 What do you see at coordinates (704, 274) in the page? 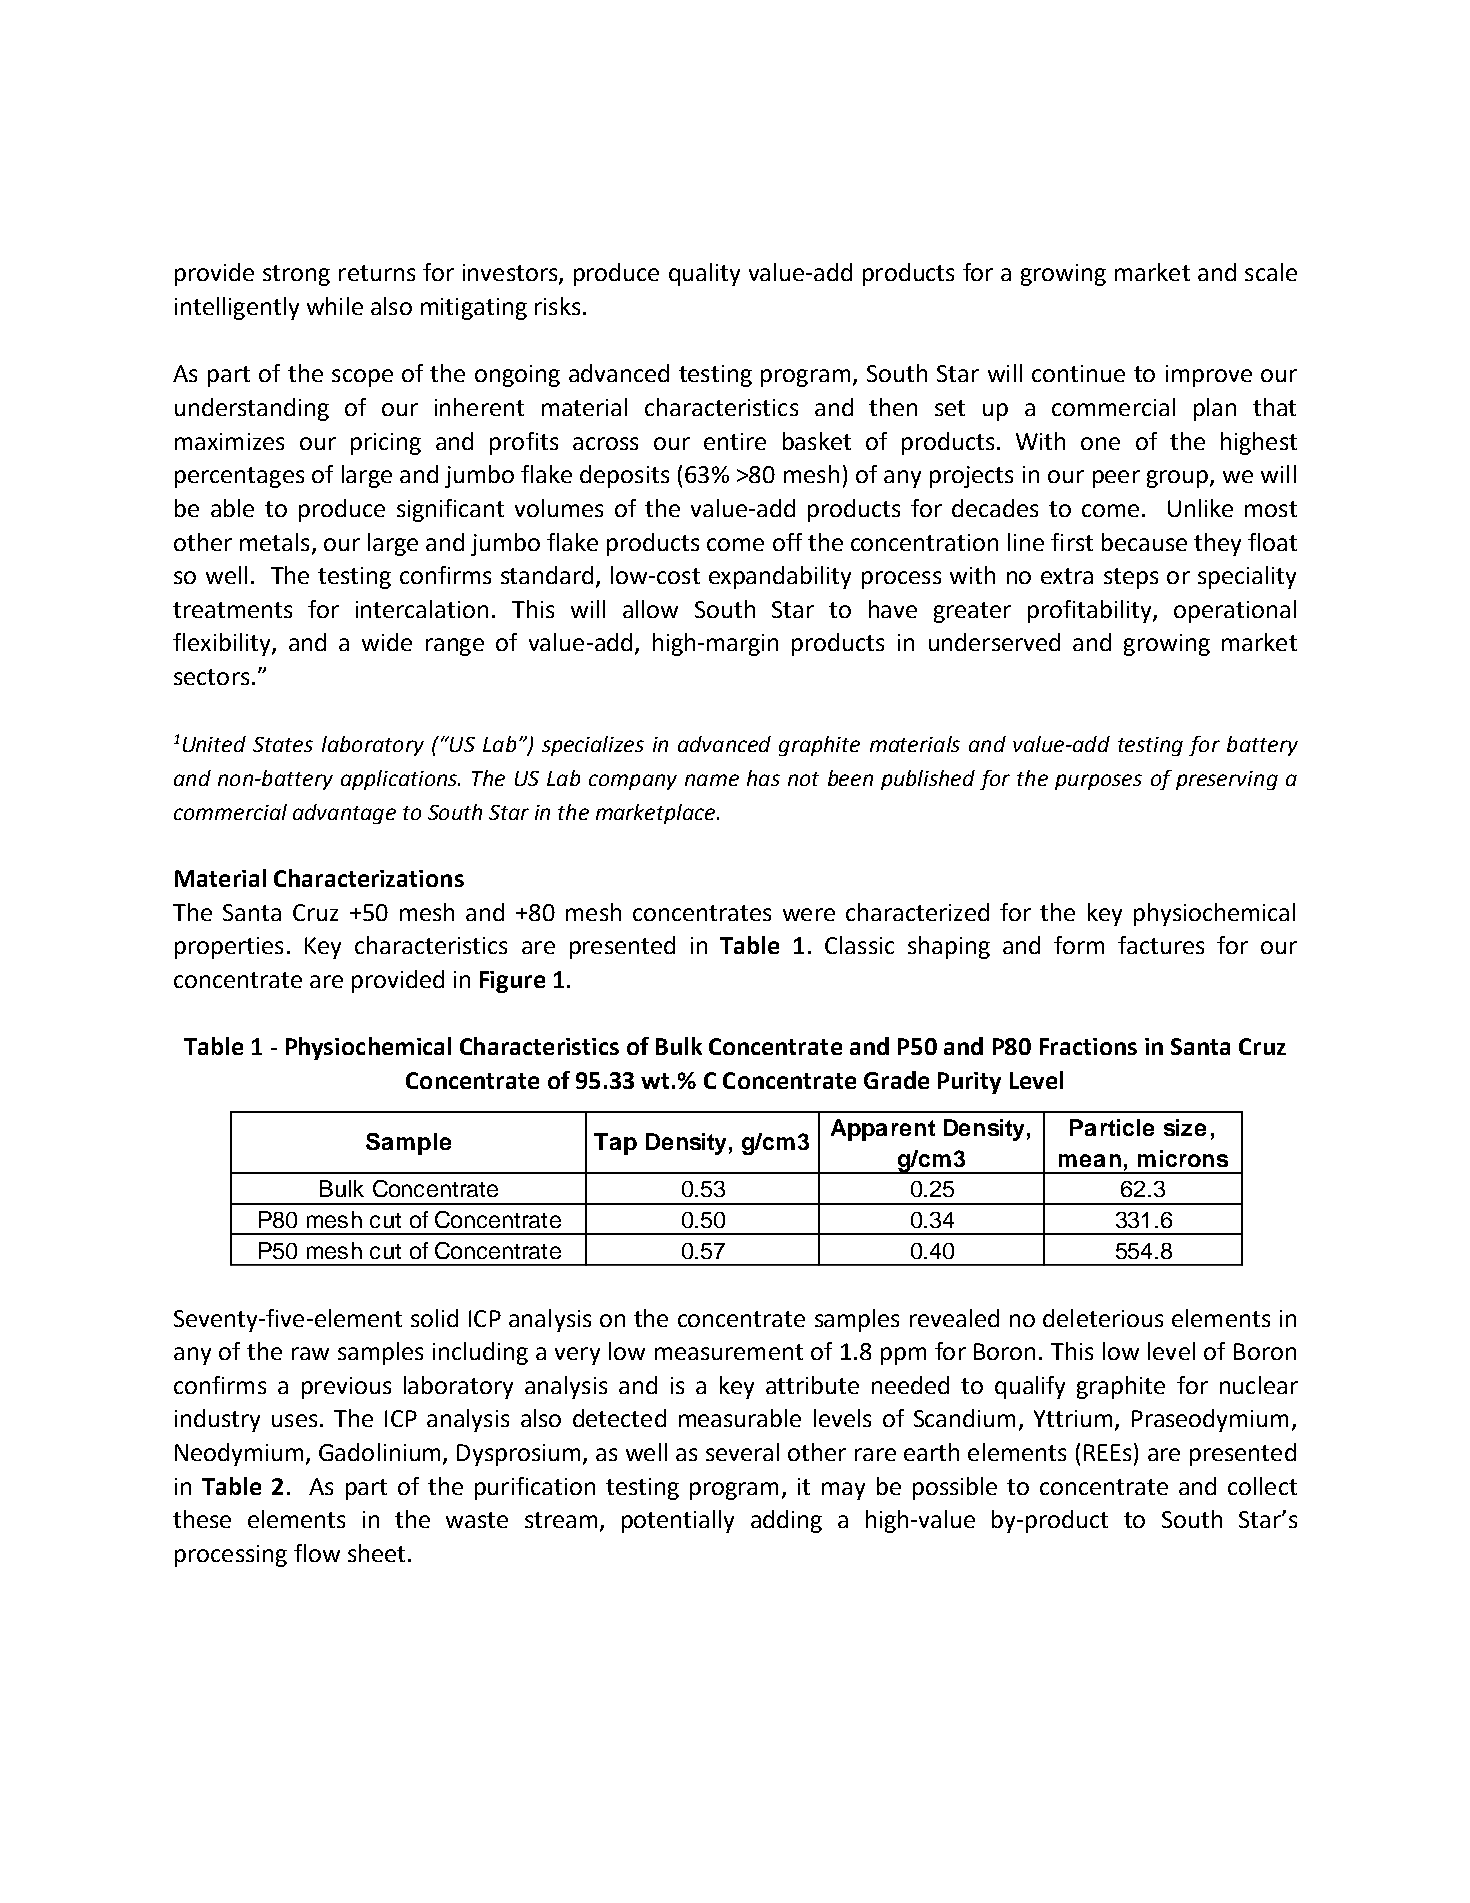
I see `quality` at bounding box center [704, 274].
